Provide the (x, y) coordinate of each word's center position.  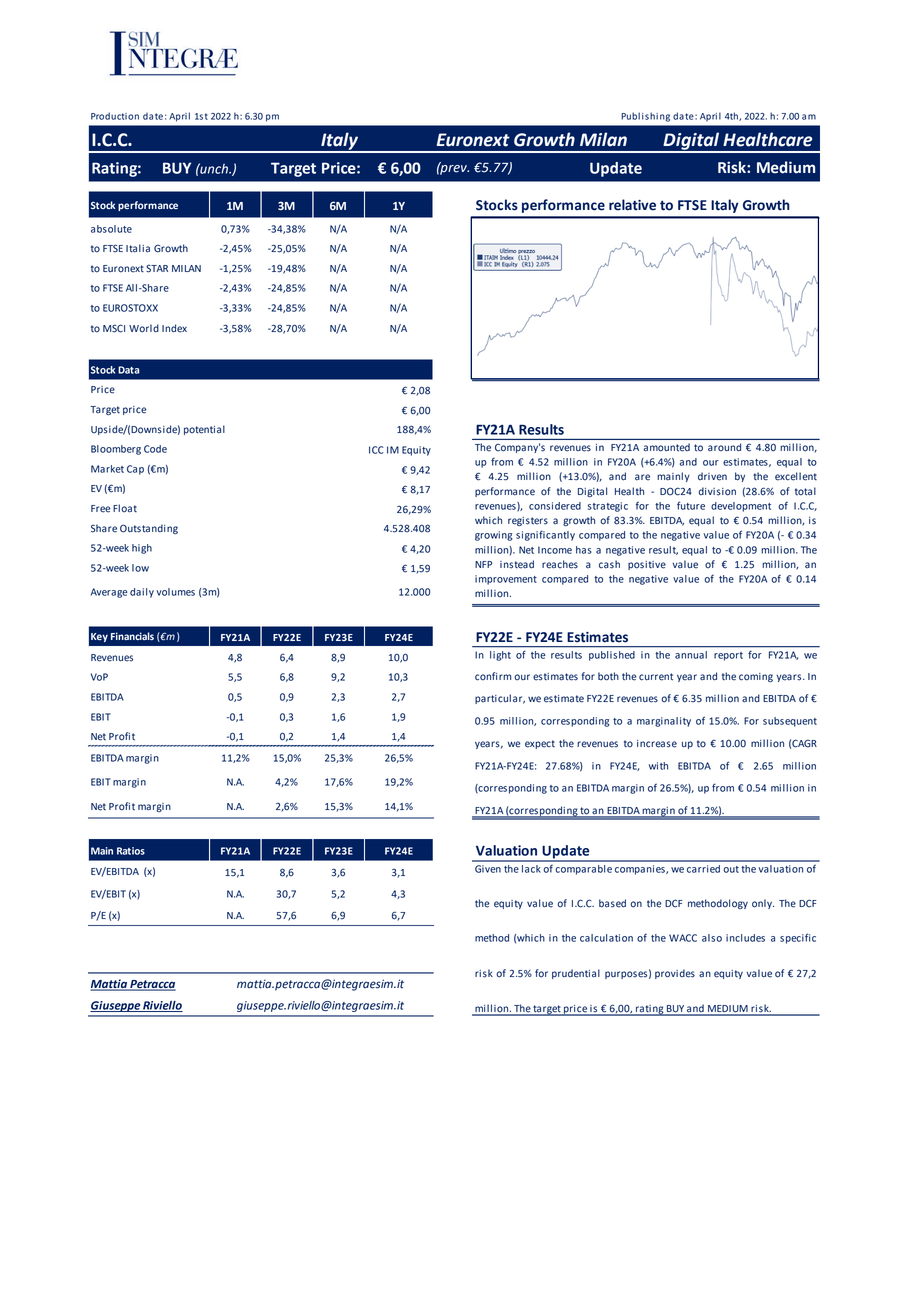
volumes (175, 592)
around (724, 447)
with (658, 766)
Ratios (131, 851)
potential (204, 430)
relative (632, 205)
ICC (376, 450)
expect (540, 744)
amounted (667, 447)
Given (488, 869)
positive (647, 565)
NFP (483, 564)
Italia (138, 248)
